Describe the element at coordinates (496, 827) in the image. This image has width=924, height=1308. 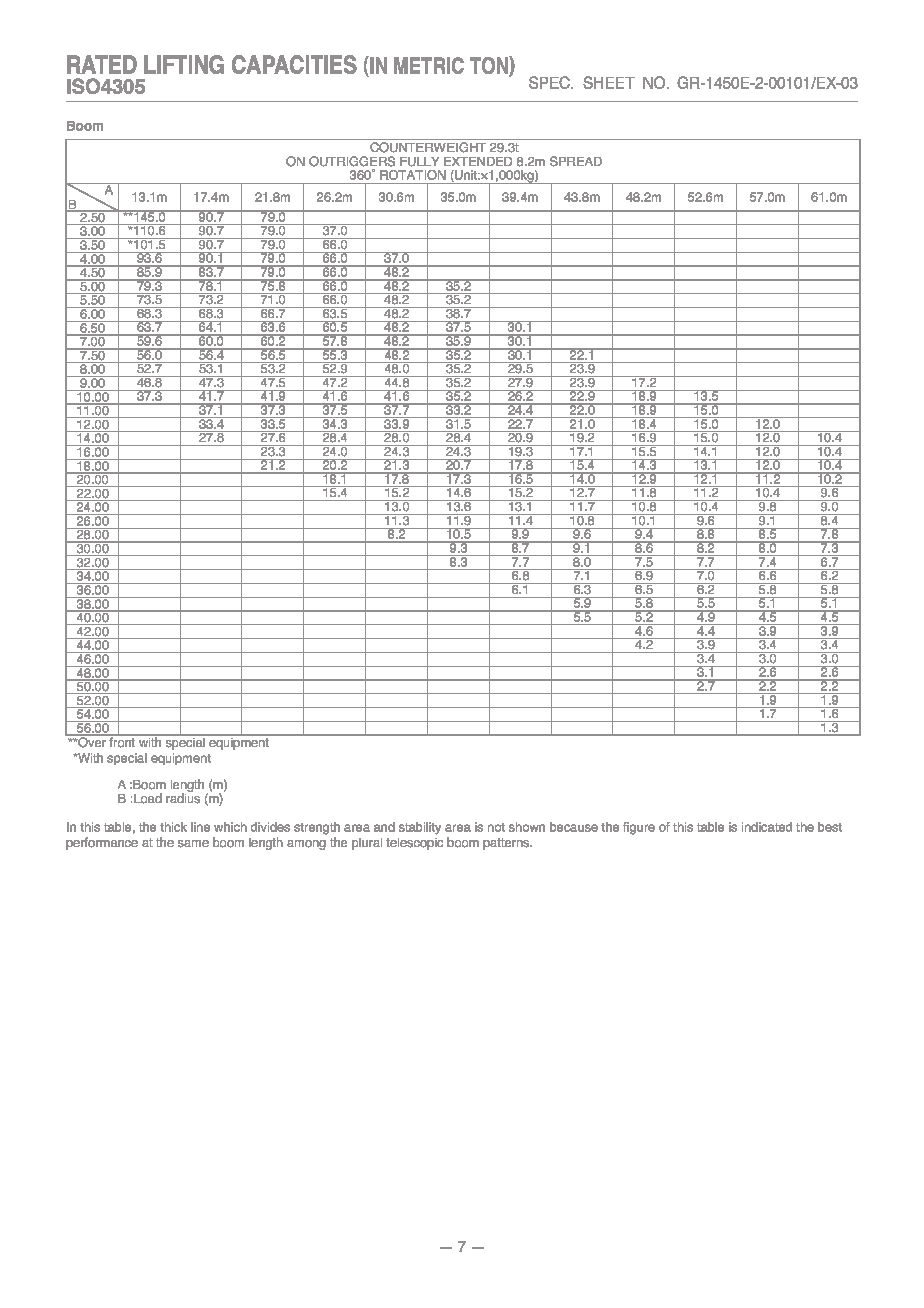
I see `not` at that location.
